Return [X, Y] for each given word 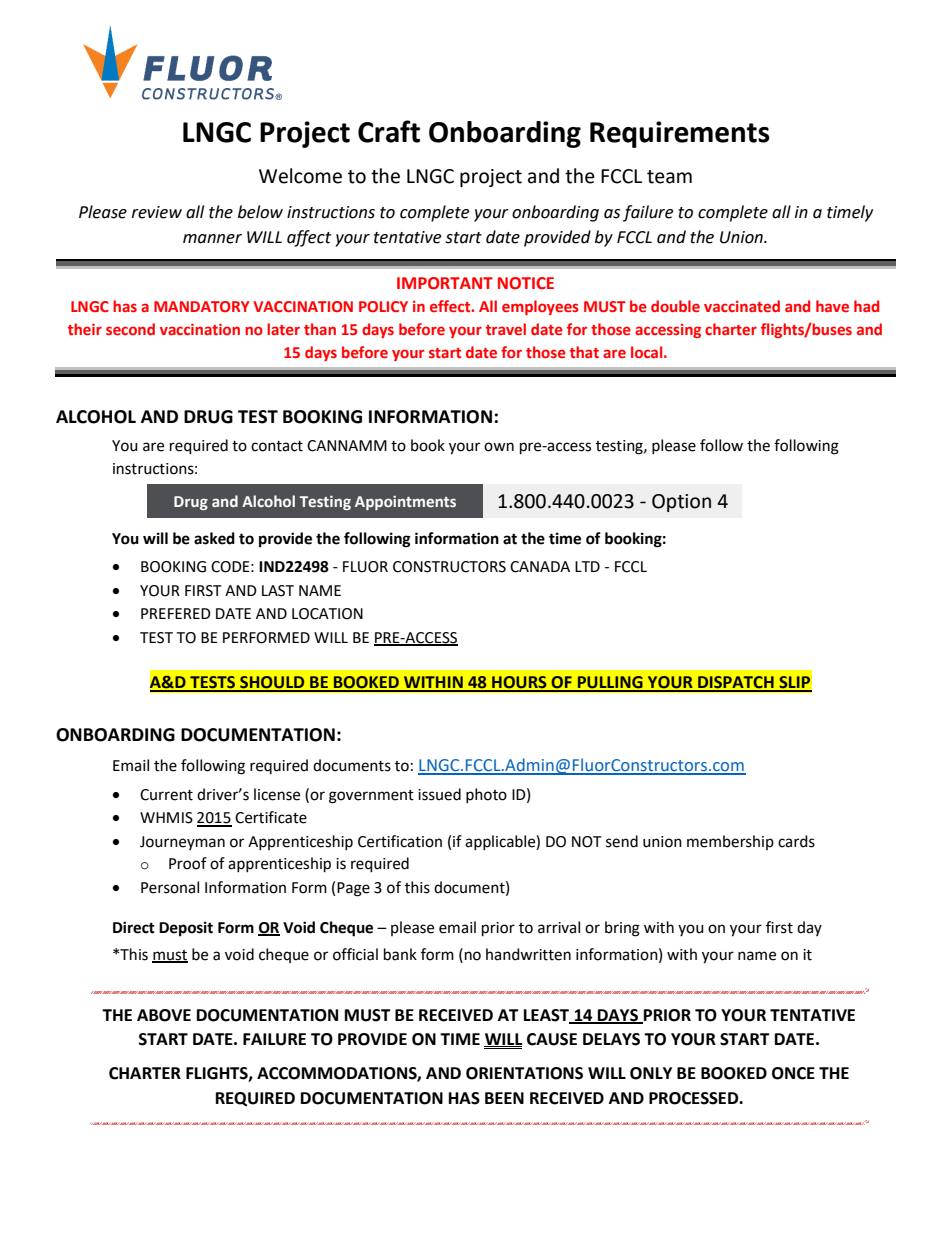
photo [486, 795]
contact [277, 446]
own [499, 447]
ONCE [793, 1073]
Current [166, 795]
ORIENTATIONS [524, 1073]
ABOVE [164, 1015]
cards [796, 841]
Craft [389, 131]
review [157, 212]
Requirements [680, 134]
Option [681, 503]
